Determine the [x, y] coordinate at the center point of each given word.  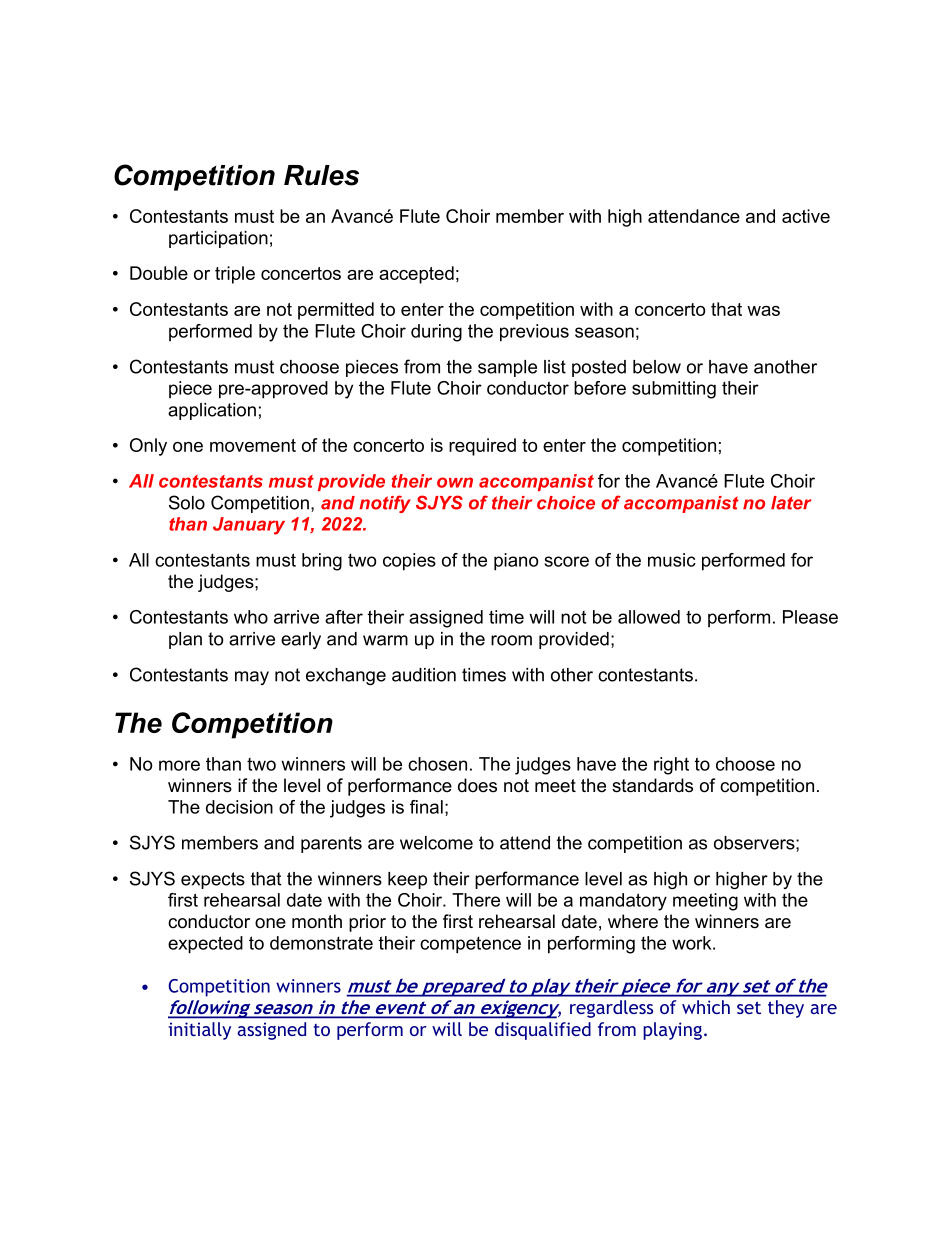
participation [218, 239]
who [251, 617]
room [511, 640]
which [706, 1007]
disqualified [543, 1031]
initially [200, 1031]
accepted [416, 275]
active [806, 216]
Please [810, 617]
